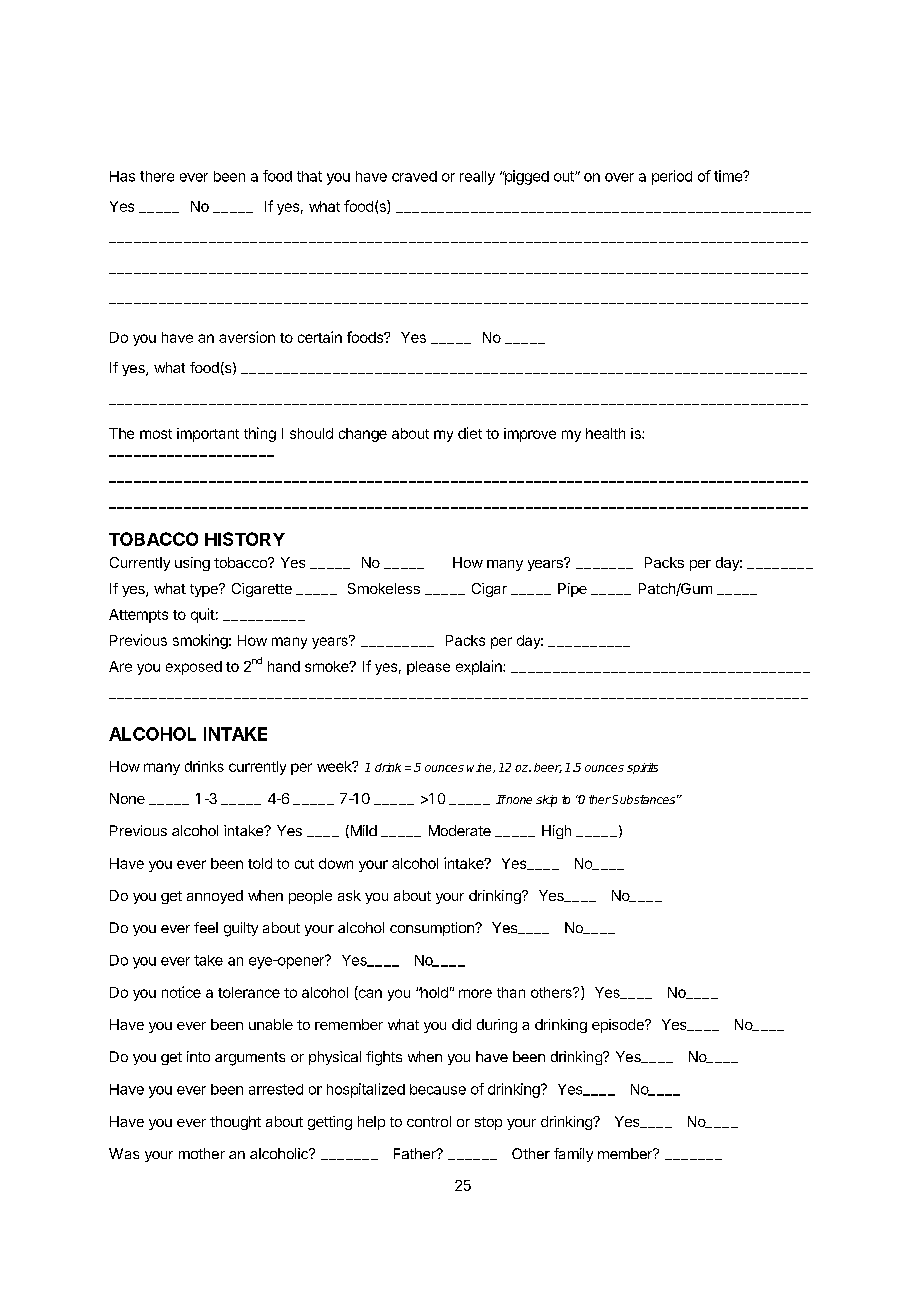 This screenshot has width=924, height=1308. I want to click on period, so click(672, 177).
